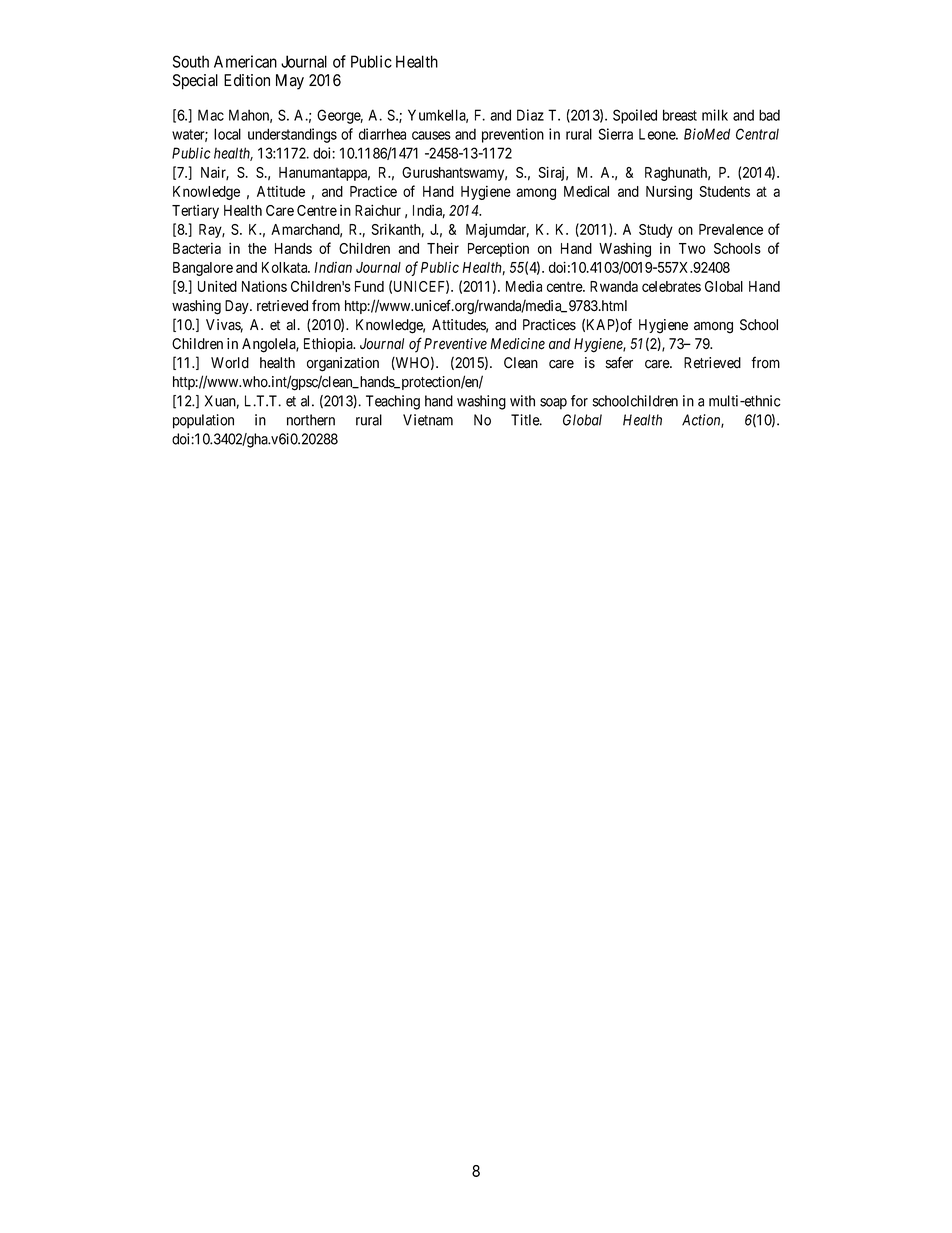 The image size is (952, 1233). I want to click on Edition, so click(247, 80).
